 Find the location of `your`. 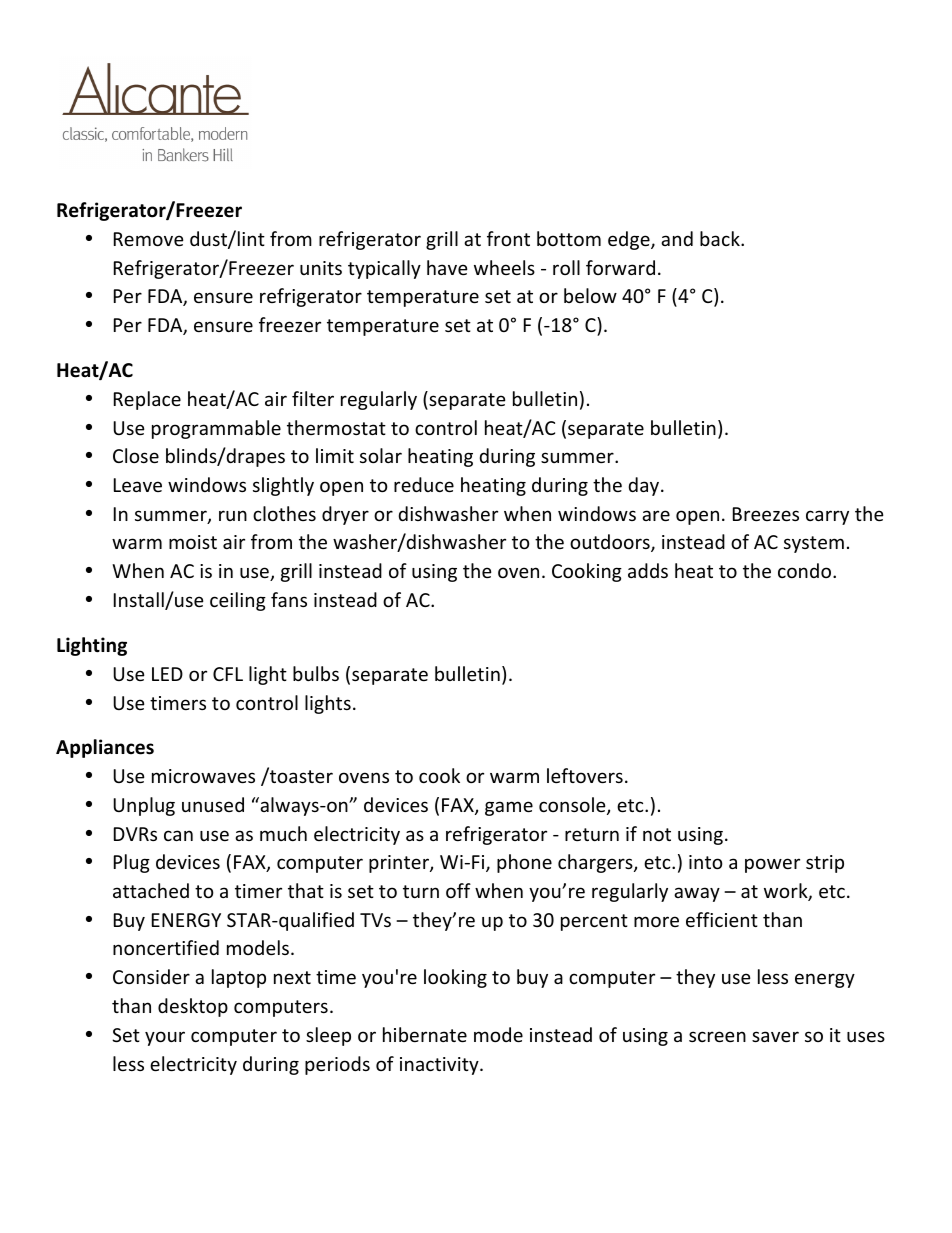

your is located at coordinates (165, 1038).
